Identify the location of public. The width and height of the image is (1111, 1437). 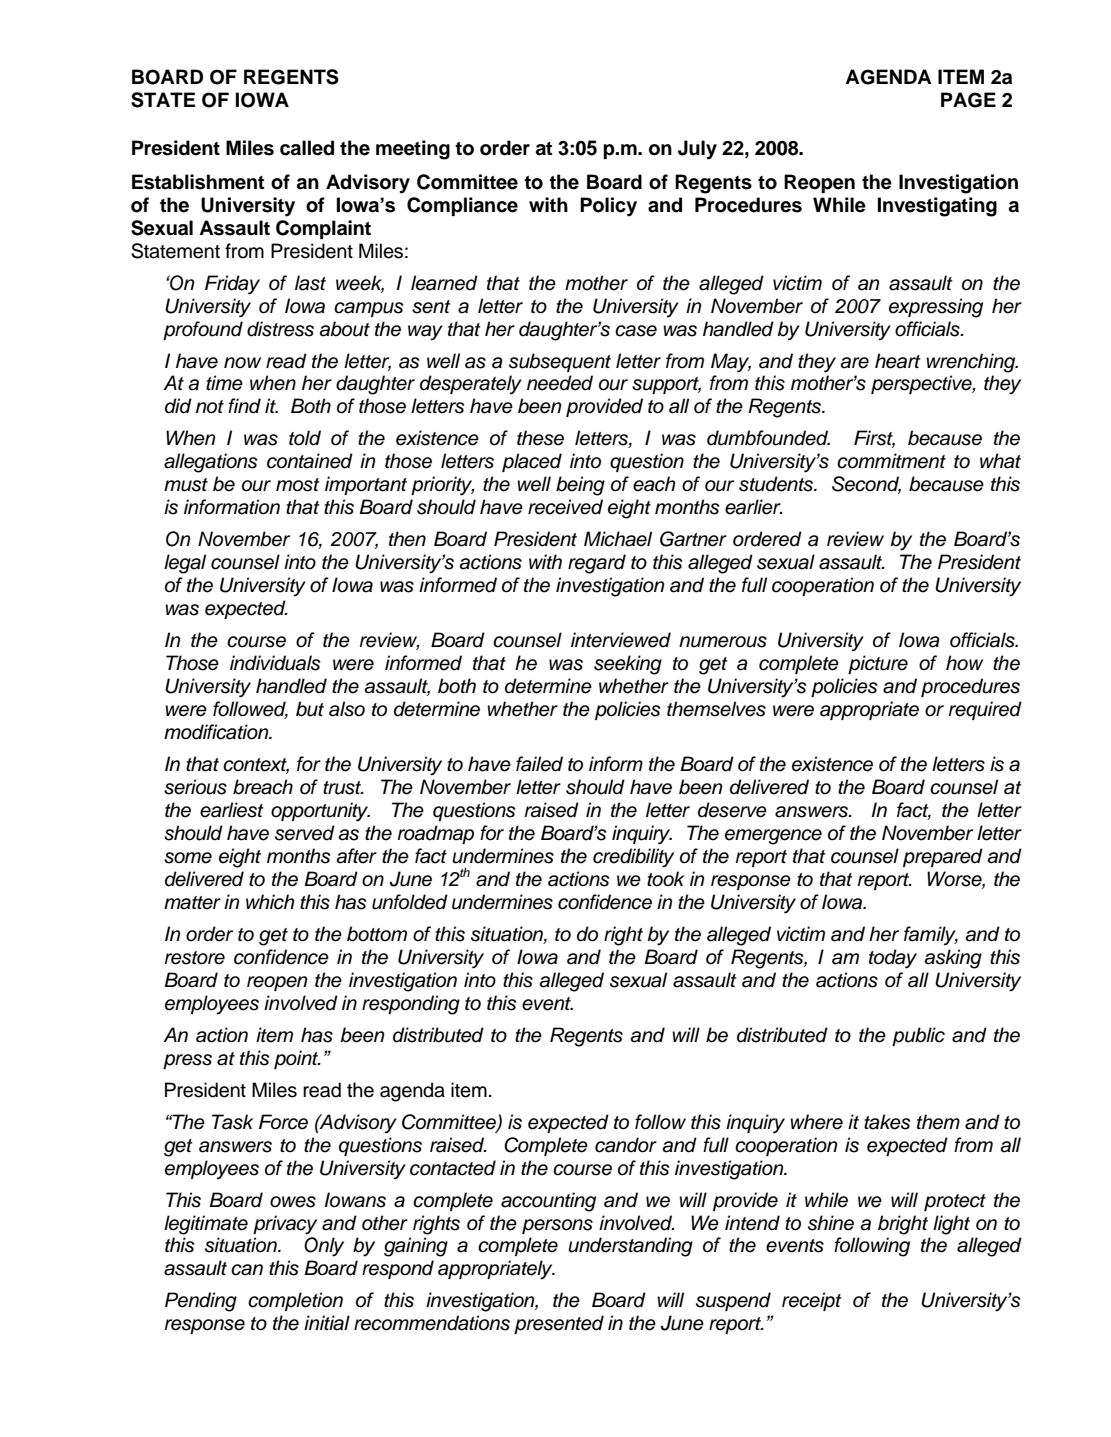
(918, 1036).
